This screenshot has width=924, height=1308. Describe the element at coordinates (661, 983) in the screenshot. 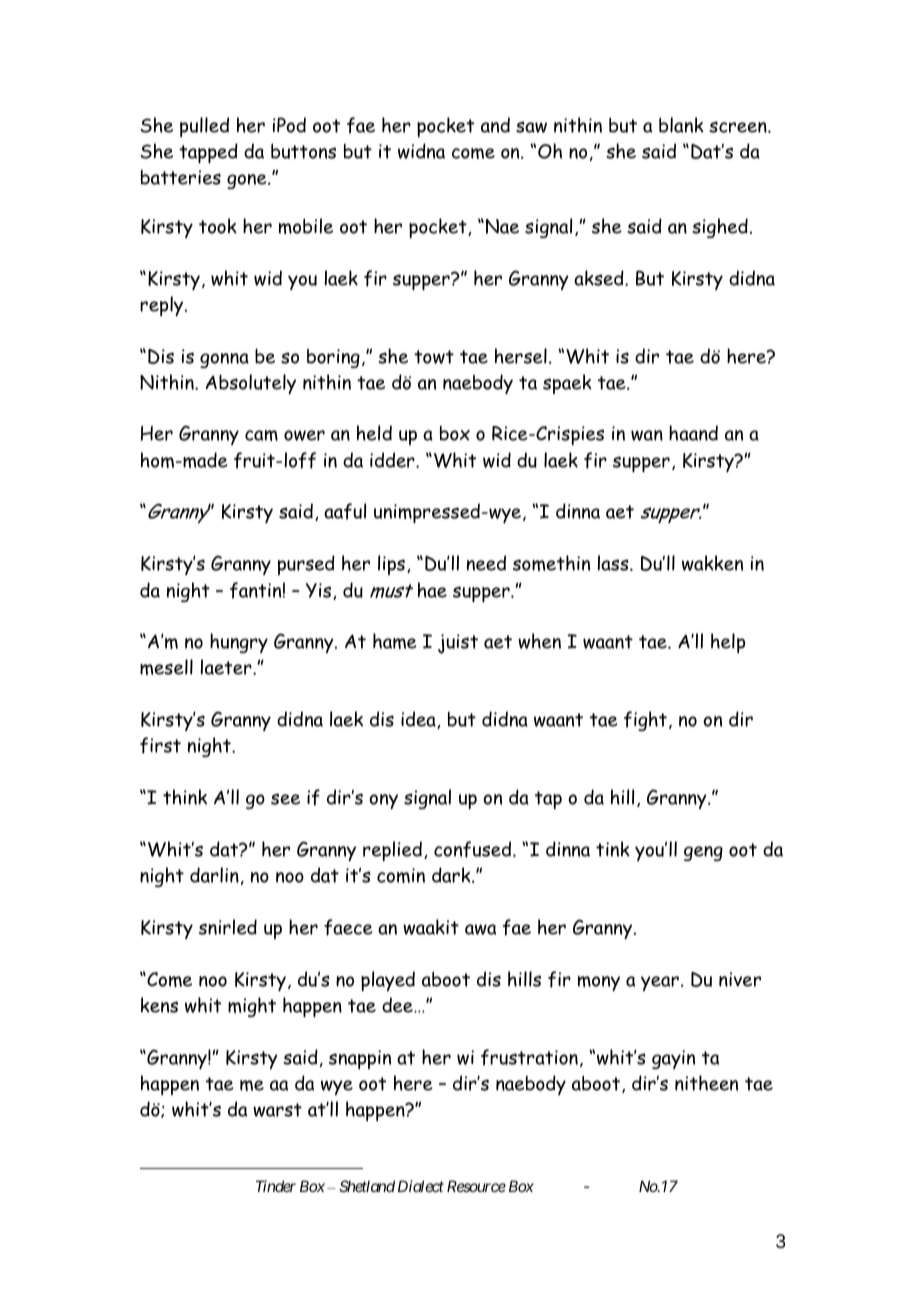

I see `year` at that location.
